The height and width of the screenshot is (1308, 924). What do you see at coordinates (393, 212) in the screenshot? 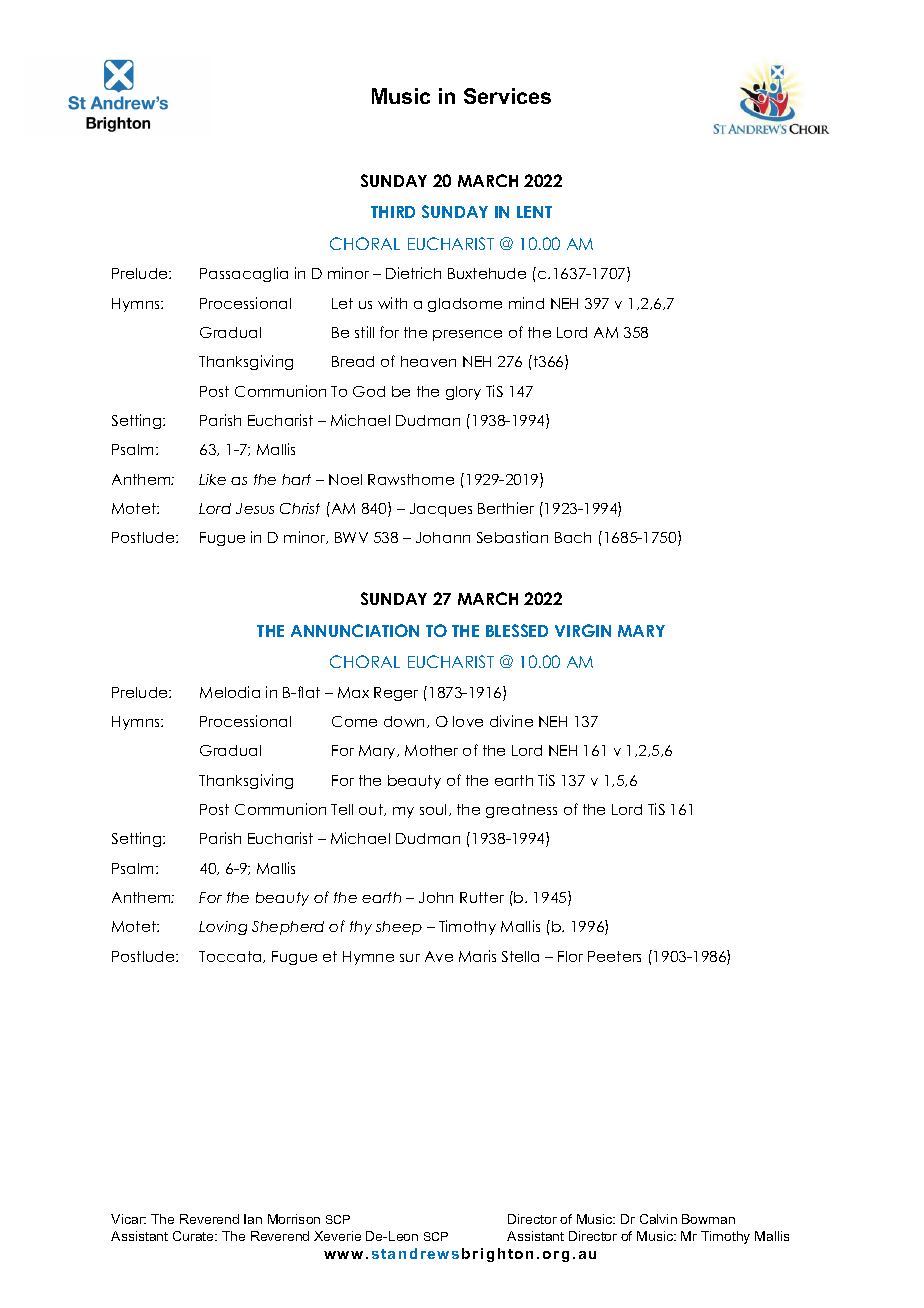
I see `THIRD` at bounding box center [393, 212].
